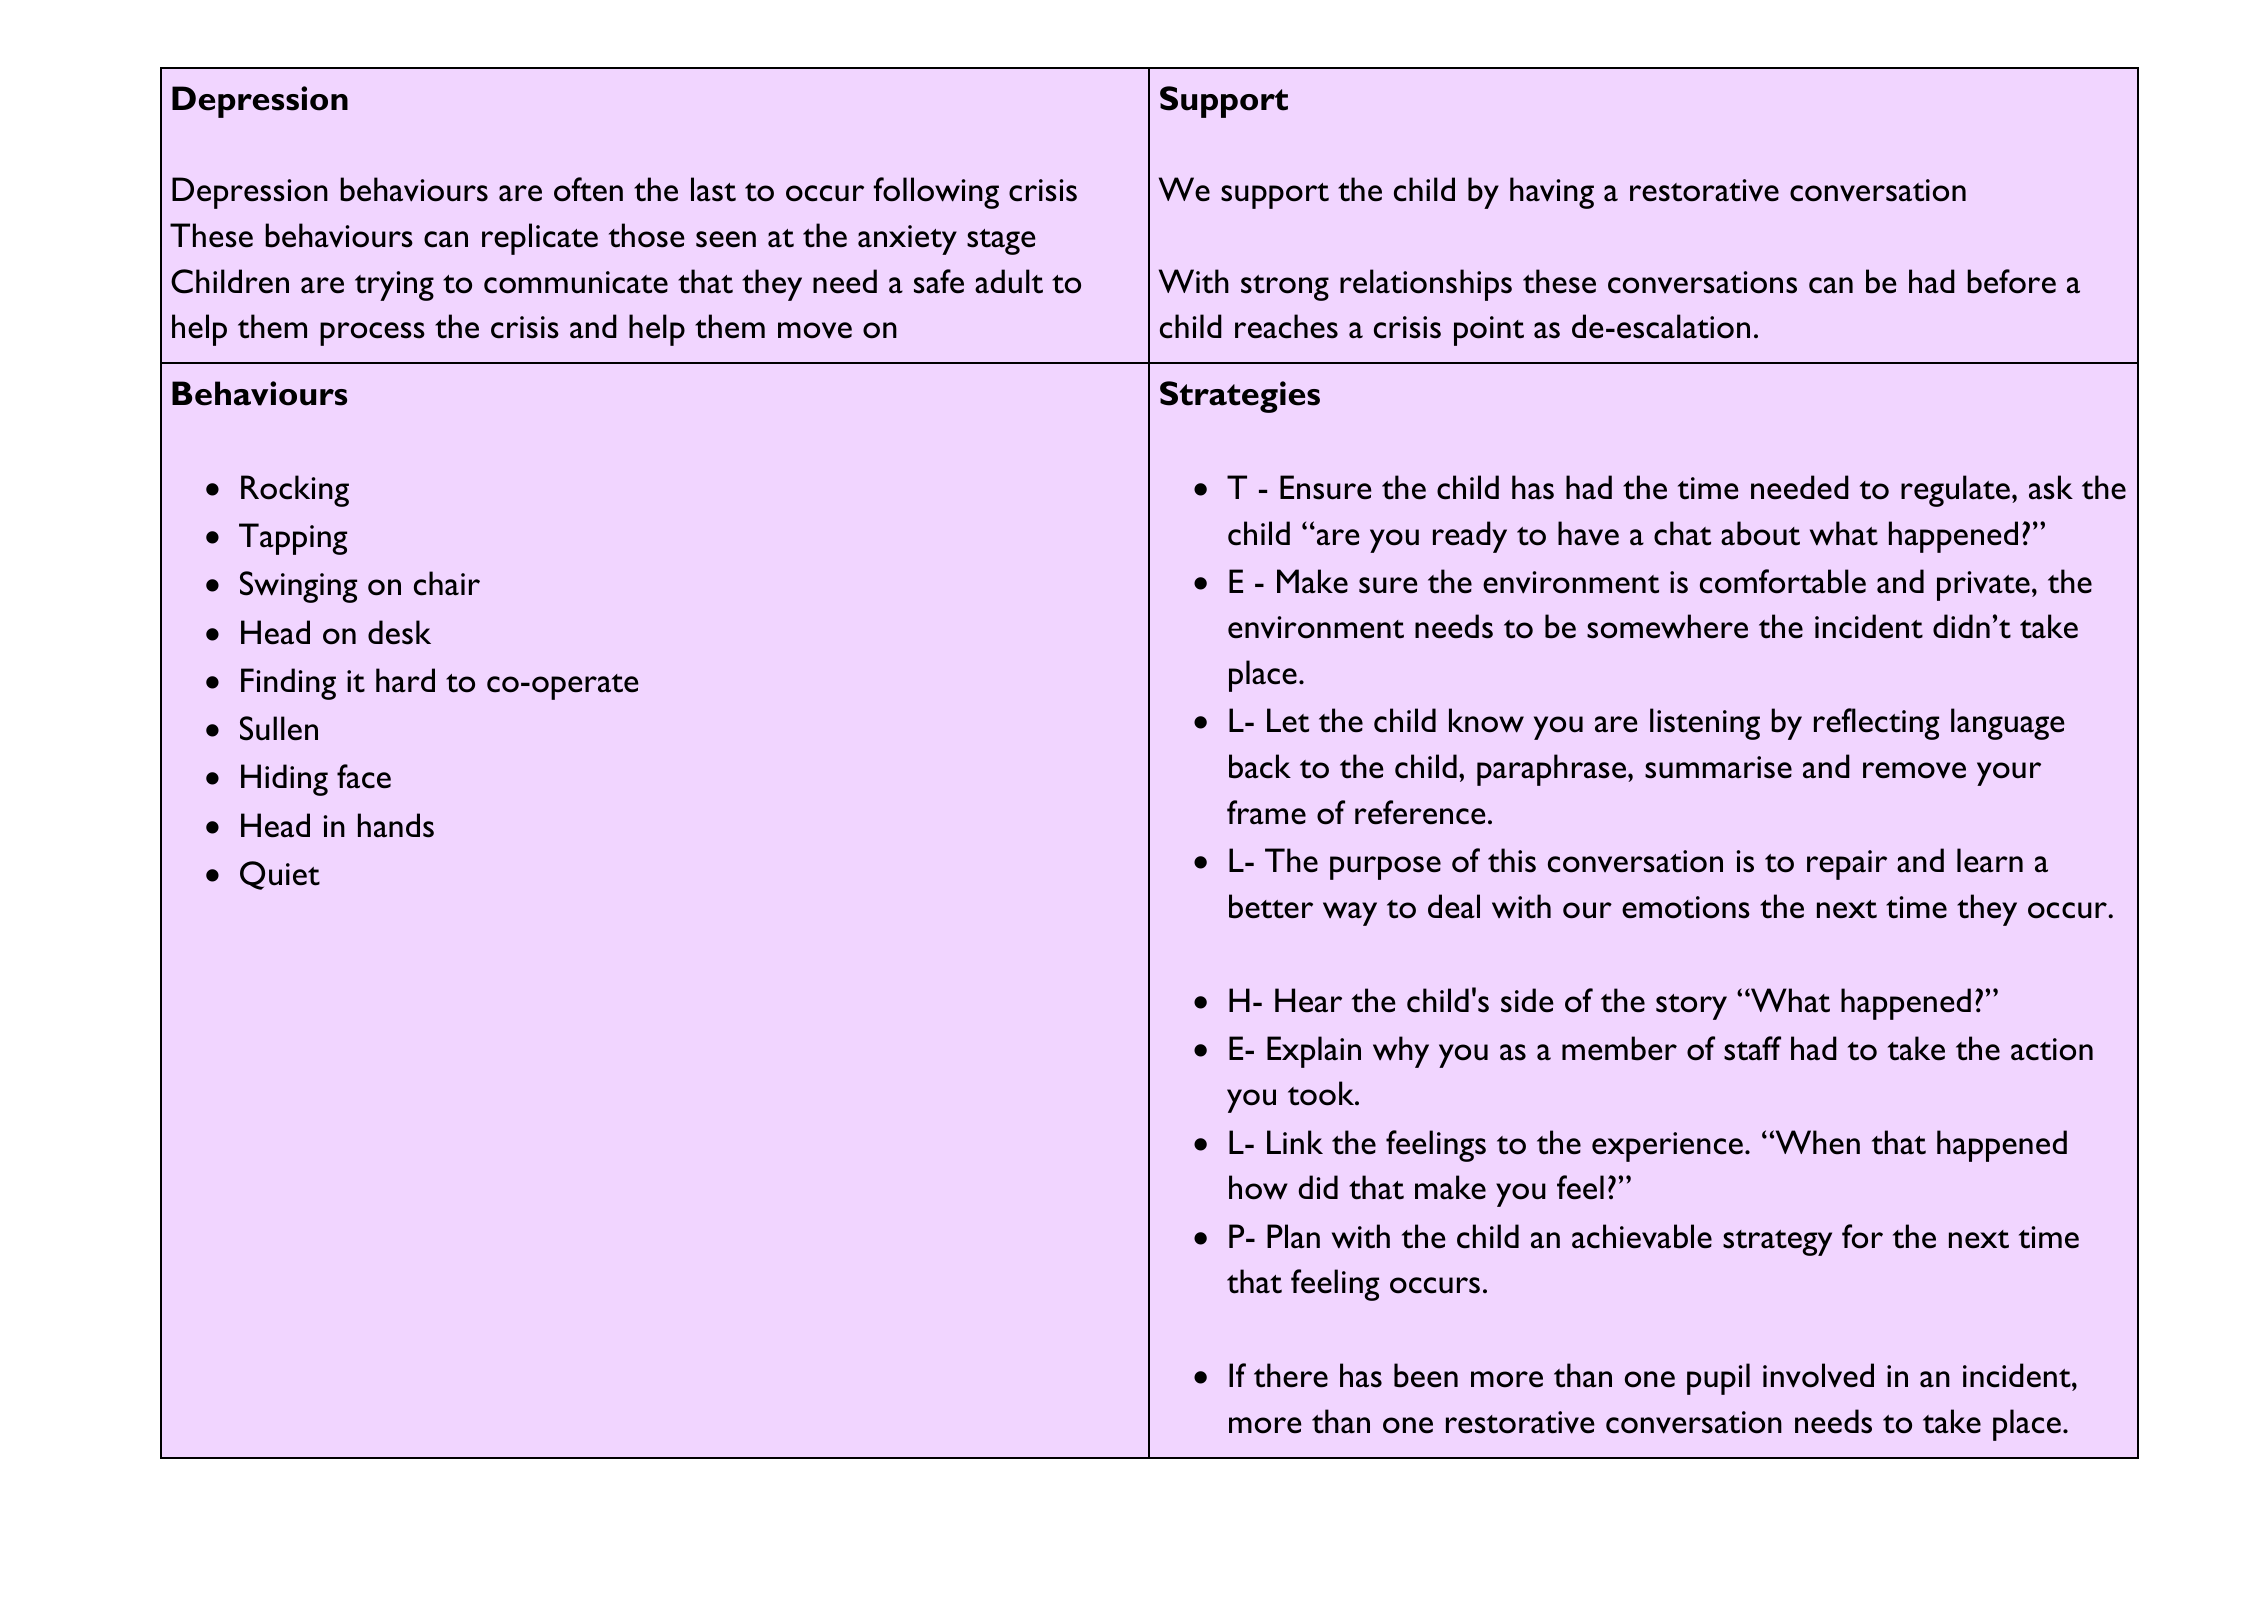 This screenshot has width=2264, height=1601. What do you see at coordinates (1291, 1375) in the screenshot?
I see `there` at bounding box center [1291, 1375].
